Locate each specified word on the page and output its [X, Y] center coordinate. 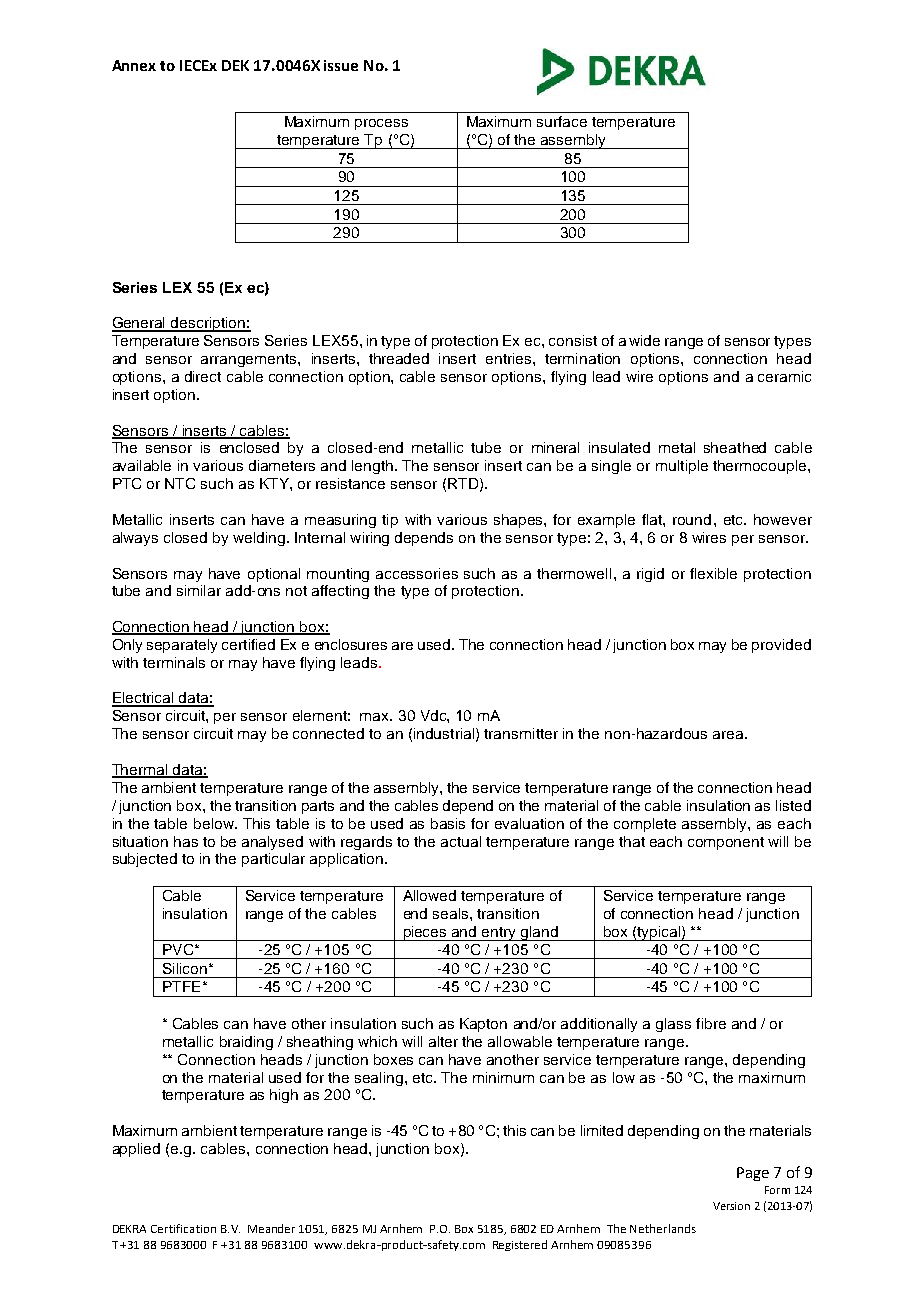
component [726, 843]
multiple [682, 467]
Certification [183, 1228]
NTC [180, 483]
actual [461, 841]
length [372, 467]
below [215, 823]
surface [562, 121]
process [381, 124]
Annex [134, 65]
